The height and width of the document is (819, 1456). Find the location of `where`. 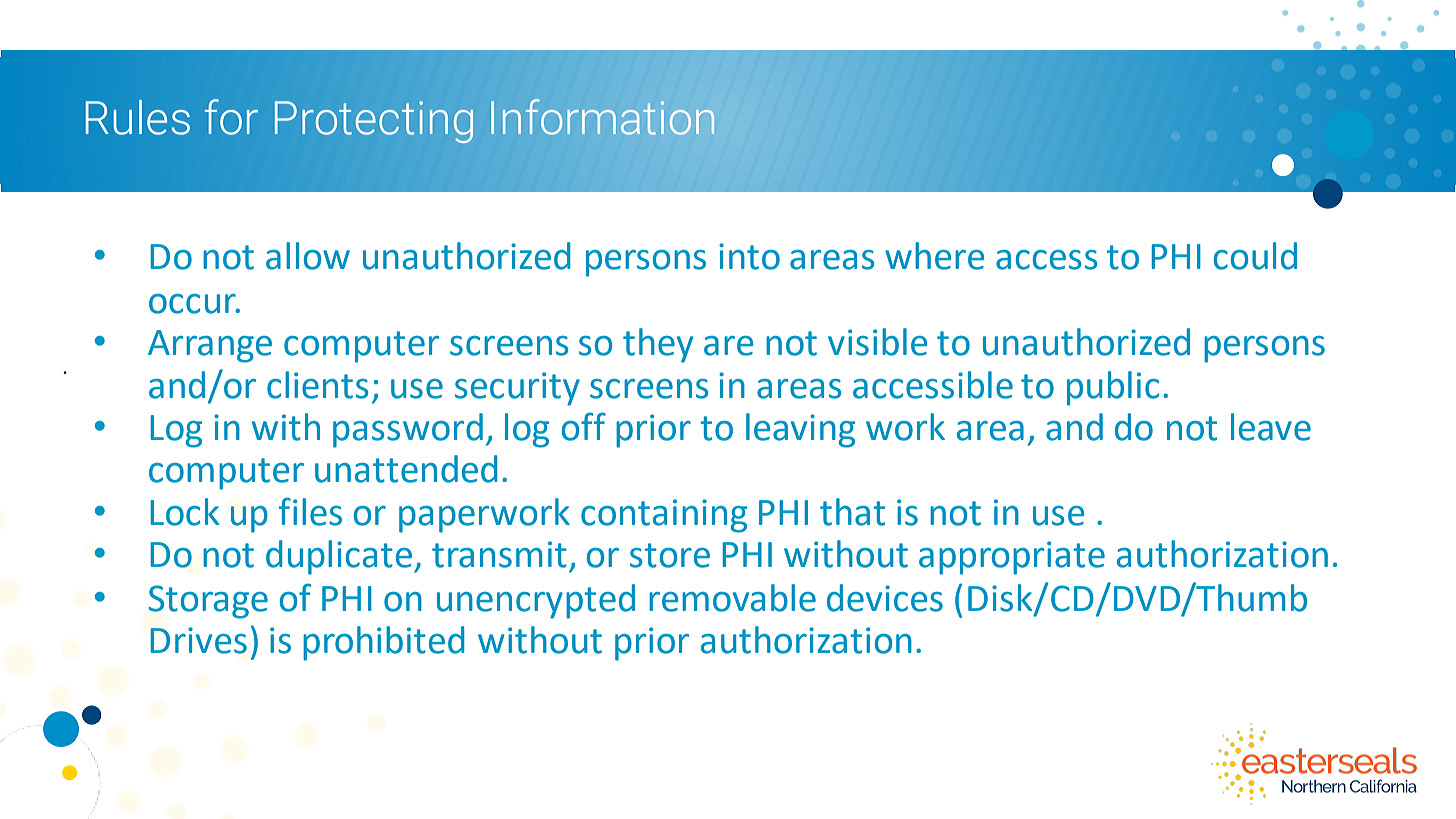

where is located at coordinates (934, 256).
